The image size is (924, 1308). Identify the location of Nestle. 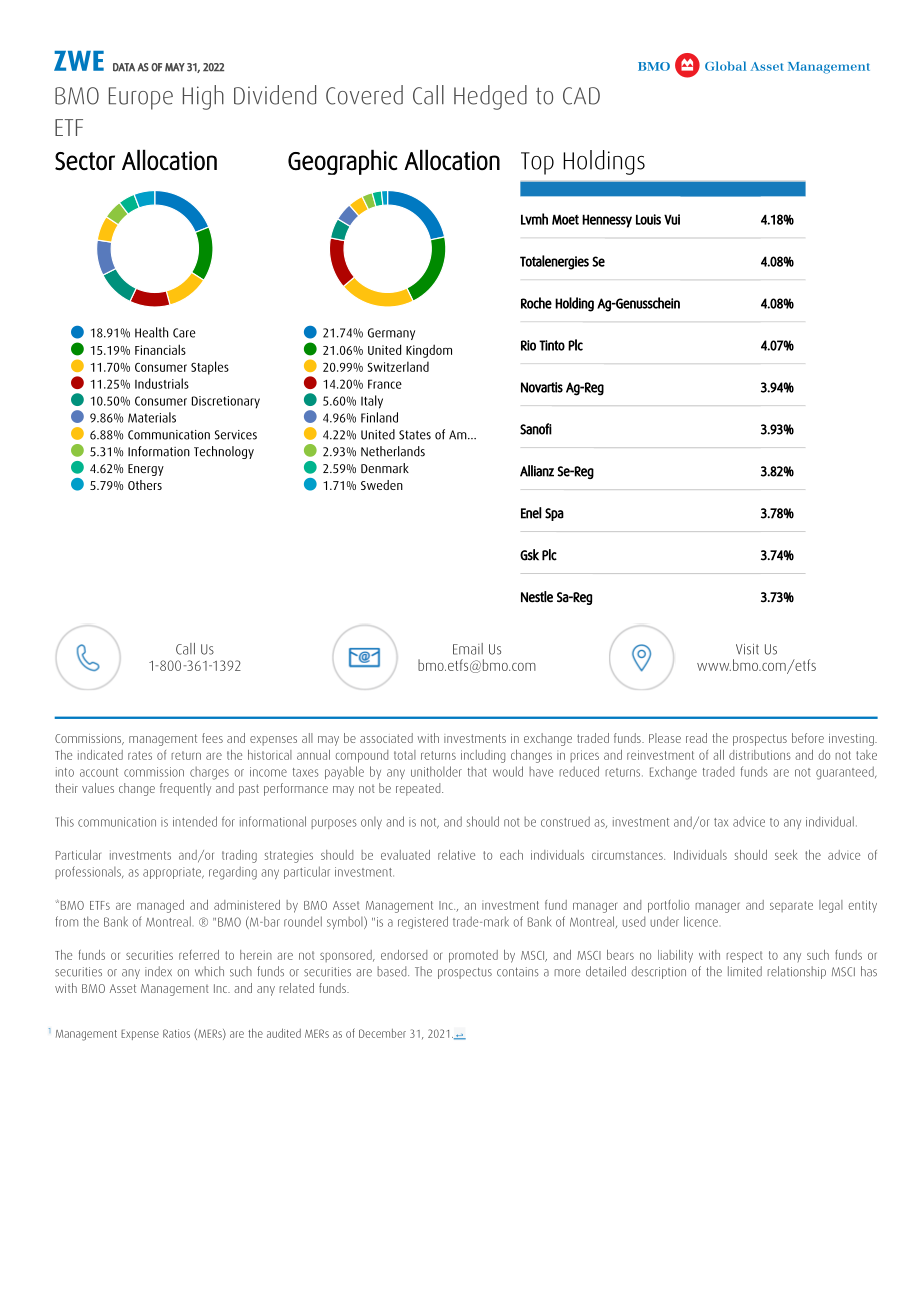
(537, 597).
